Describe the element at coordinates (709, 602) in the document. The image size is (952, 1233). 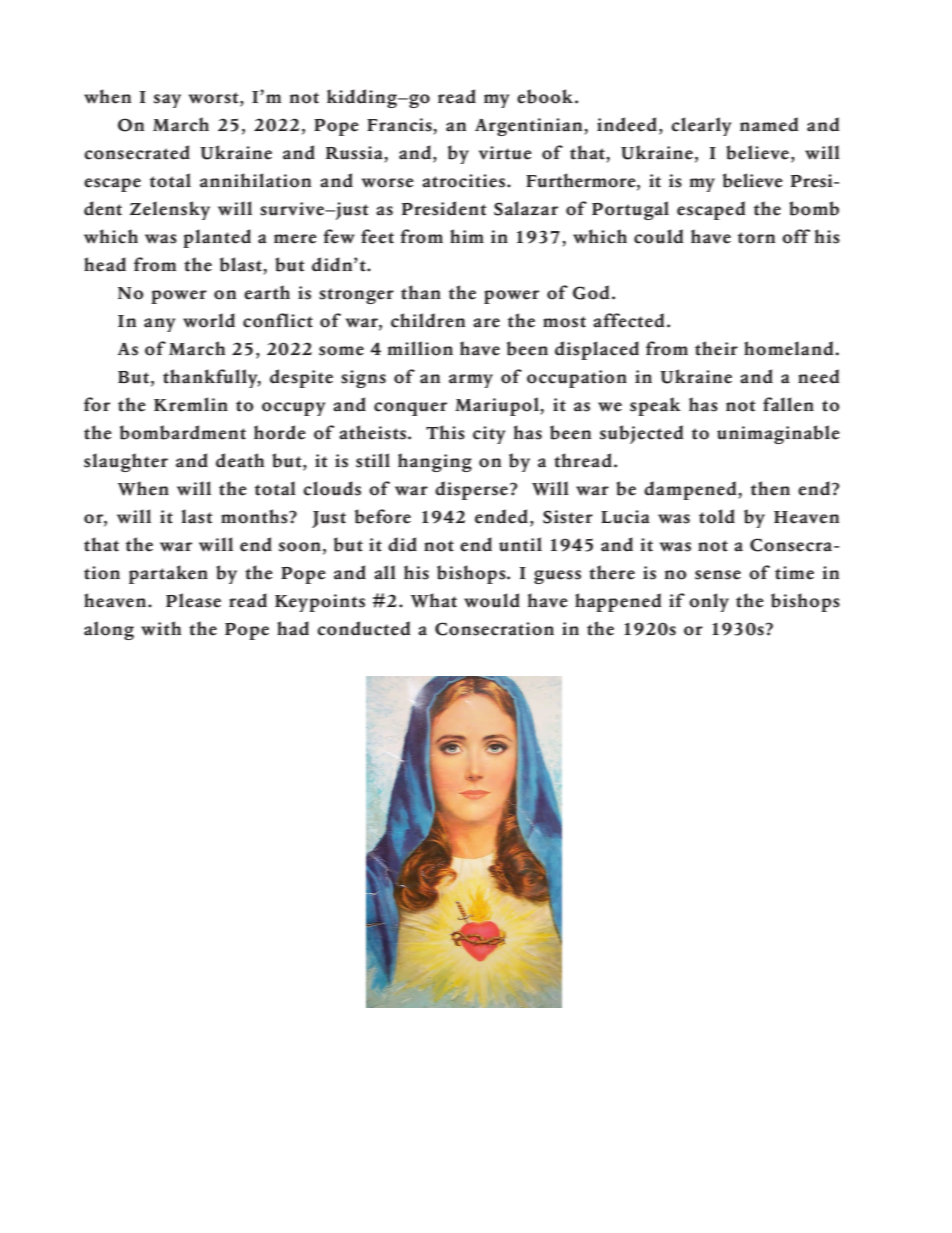
I see `only` at that location.
